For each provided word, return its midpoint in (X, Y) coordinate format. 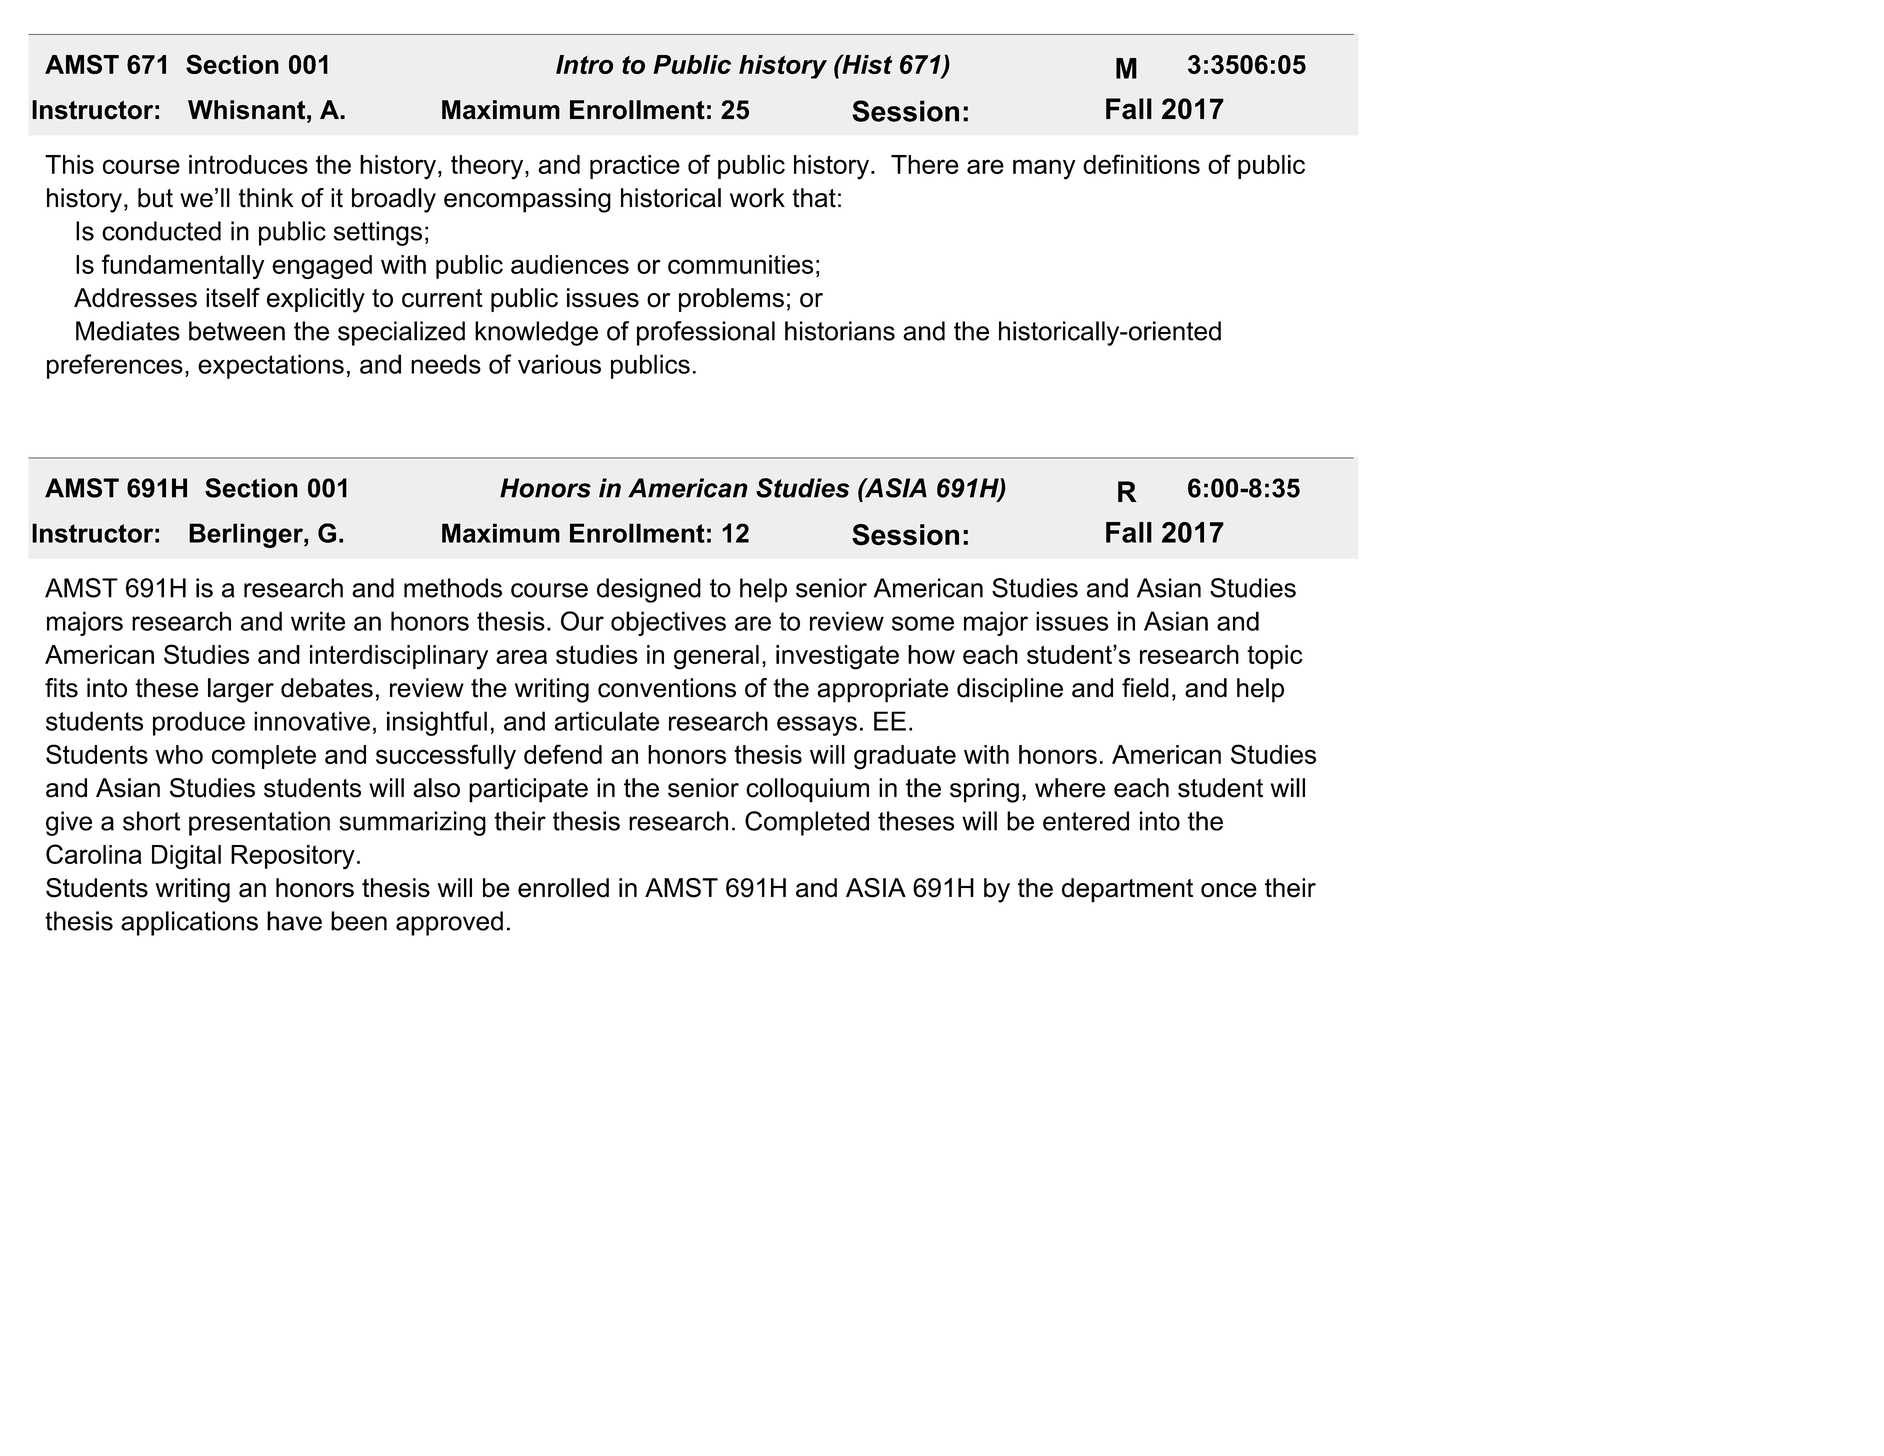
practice (635, 167)
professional (706, 333)
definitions (1141, 164)
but (155, 198)
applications (189, 923)
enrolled (563, 888)
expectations (271, 366)
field (1145, 688)
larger (241, 690)
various (559, 364)
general (716, 657)
